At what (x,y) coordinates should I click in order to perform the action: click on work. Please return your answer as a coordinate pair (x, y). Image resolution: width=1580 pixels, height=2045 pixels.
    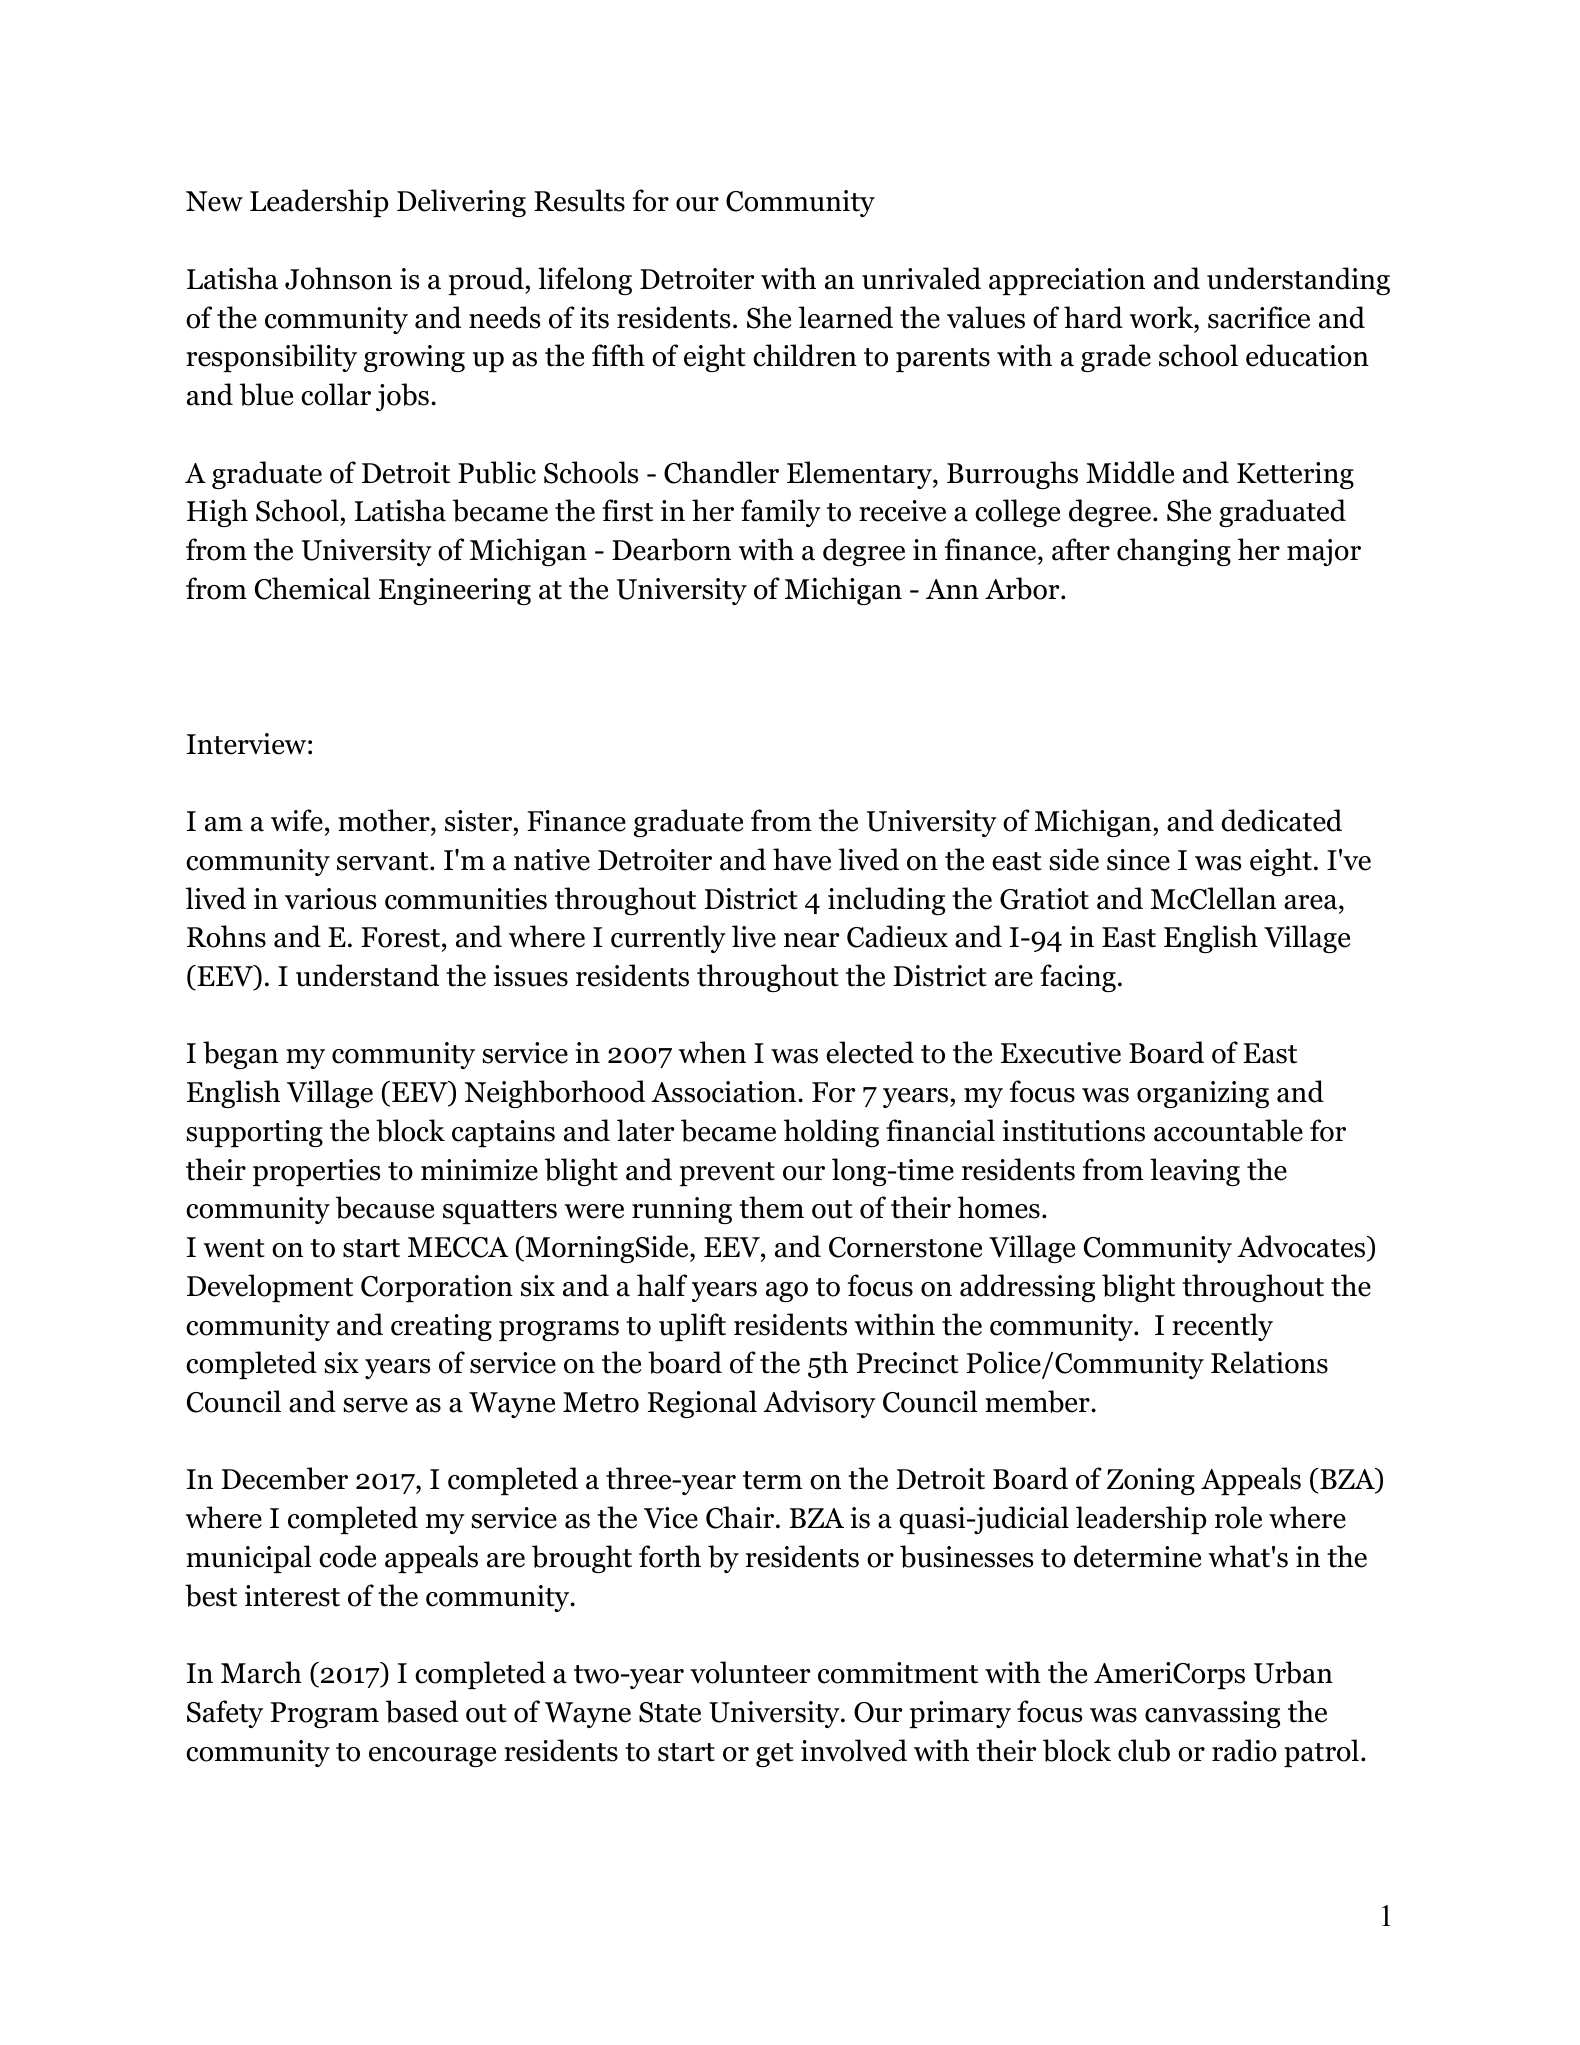
    Looking at the image, I should click on (1162, 317).
